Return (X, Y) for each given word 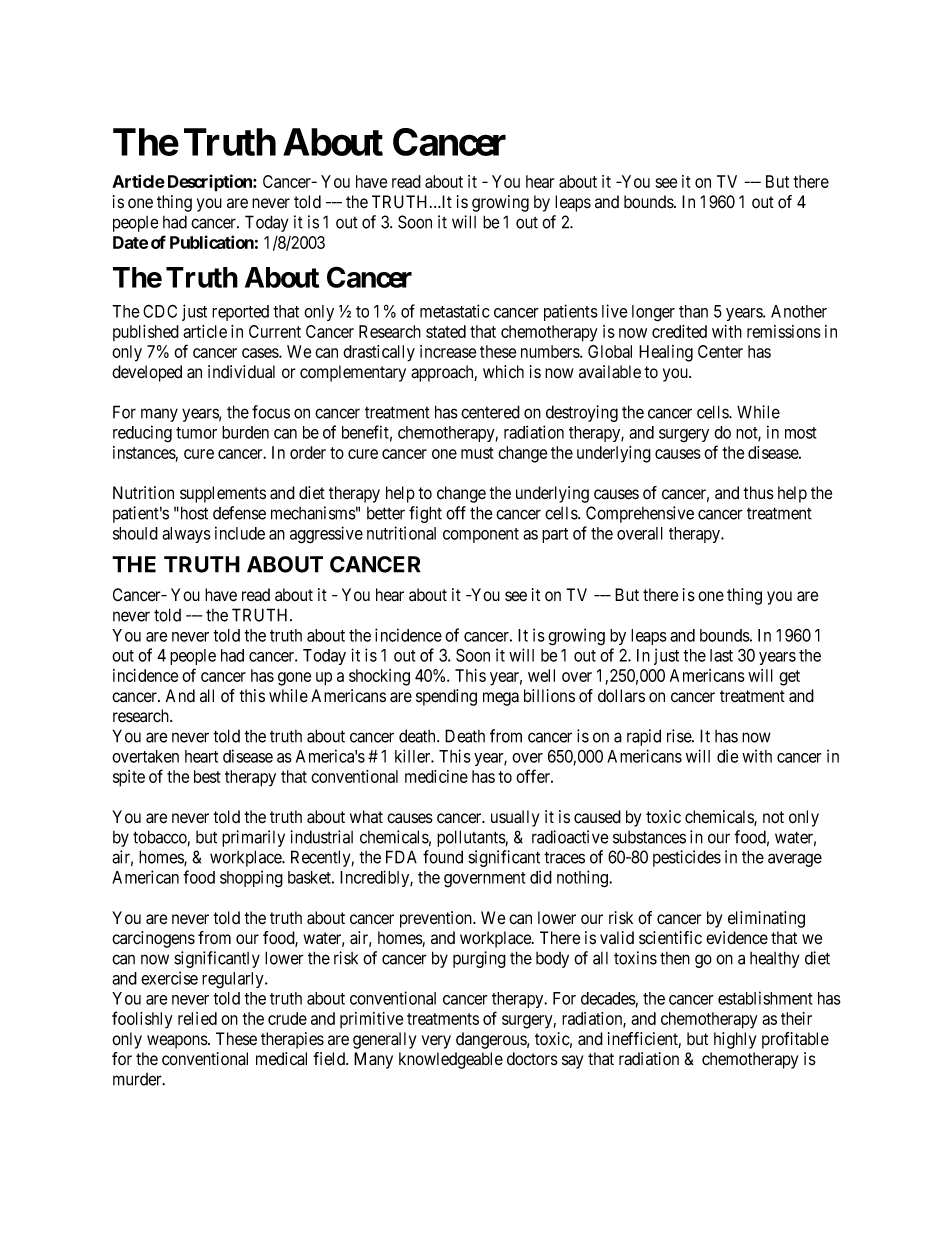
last (721, 655)
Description (211, 183)
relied (197, 1018)
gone (294, 679)
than (693, 311)
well (541, 675)
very (436, 1042)
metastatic (455, 311)
